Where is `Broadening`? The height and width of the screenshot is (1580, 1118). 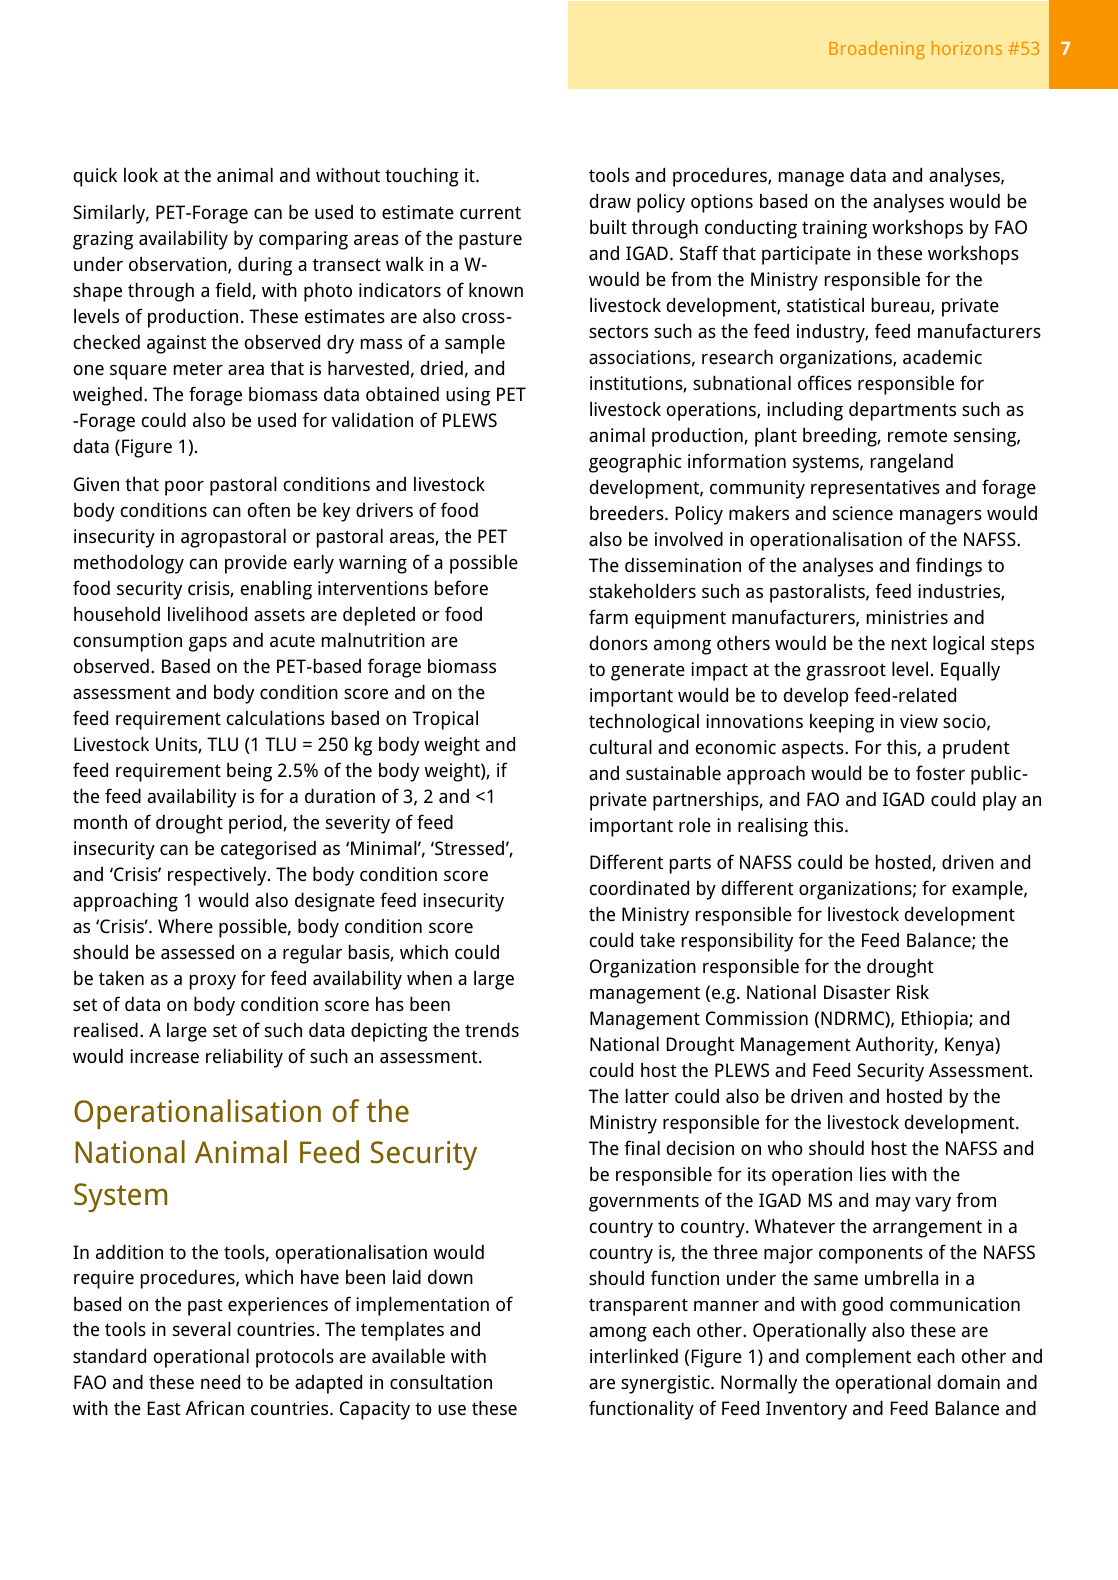 Broadening is located at coordinates (877, 50).
